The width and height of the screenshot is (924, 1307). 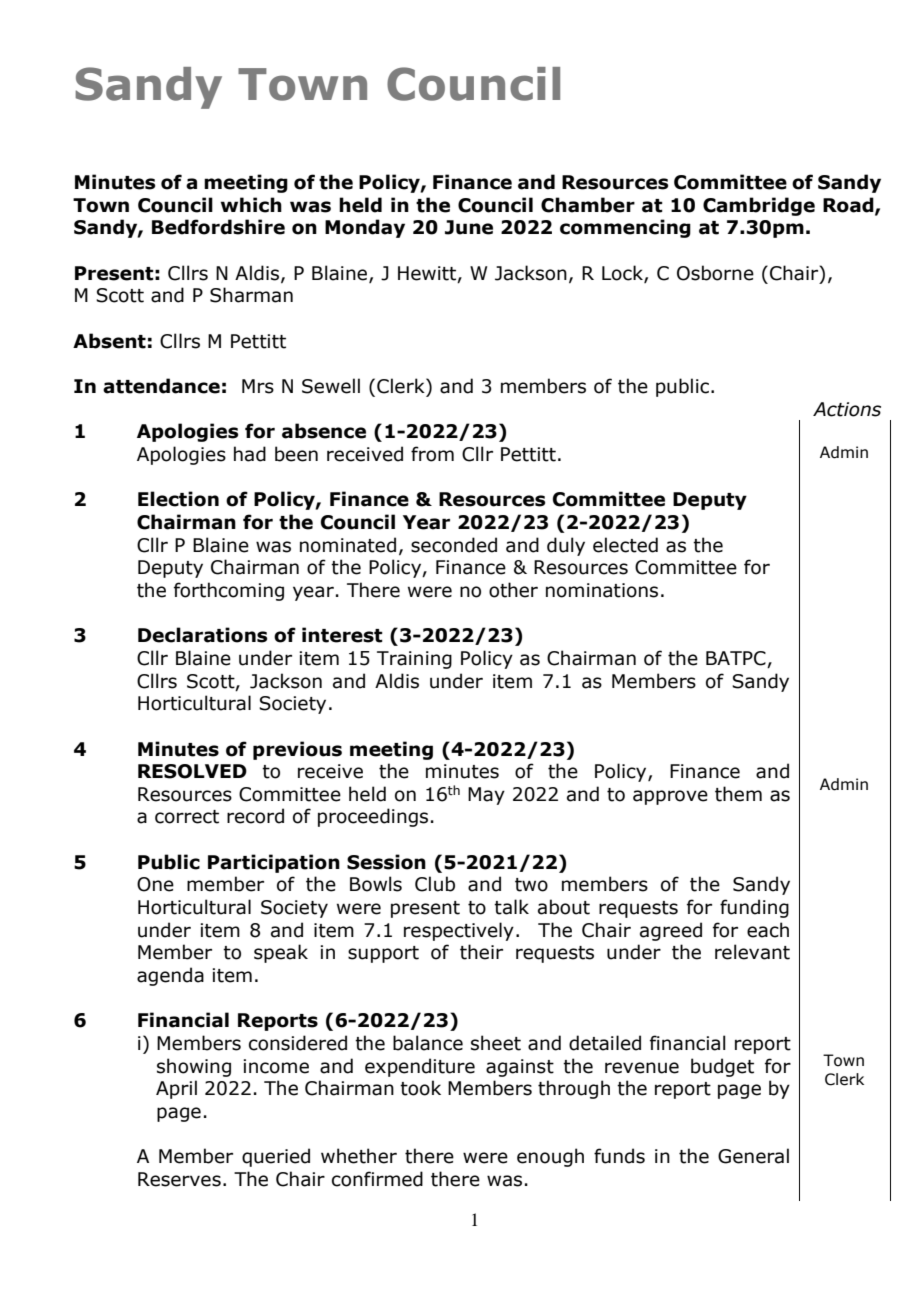 What do you see at coordinates (178, 499) in the screenshot?
I see `Election` at bounding box center [178, 499].
